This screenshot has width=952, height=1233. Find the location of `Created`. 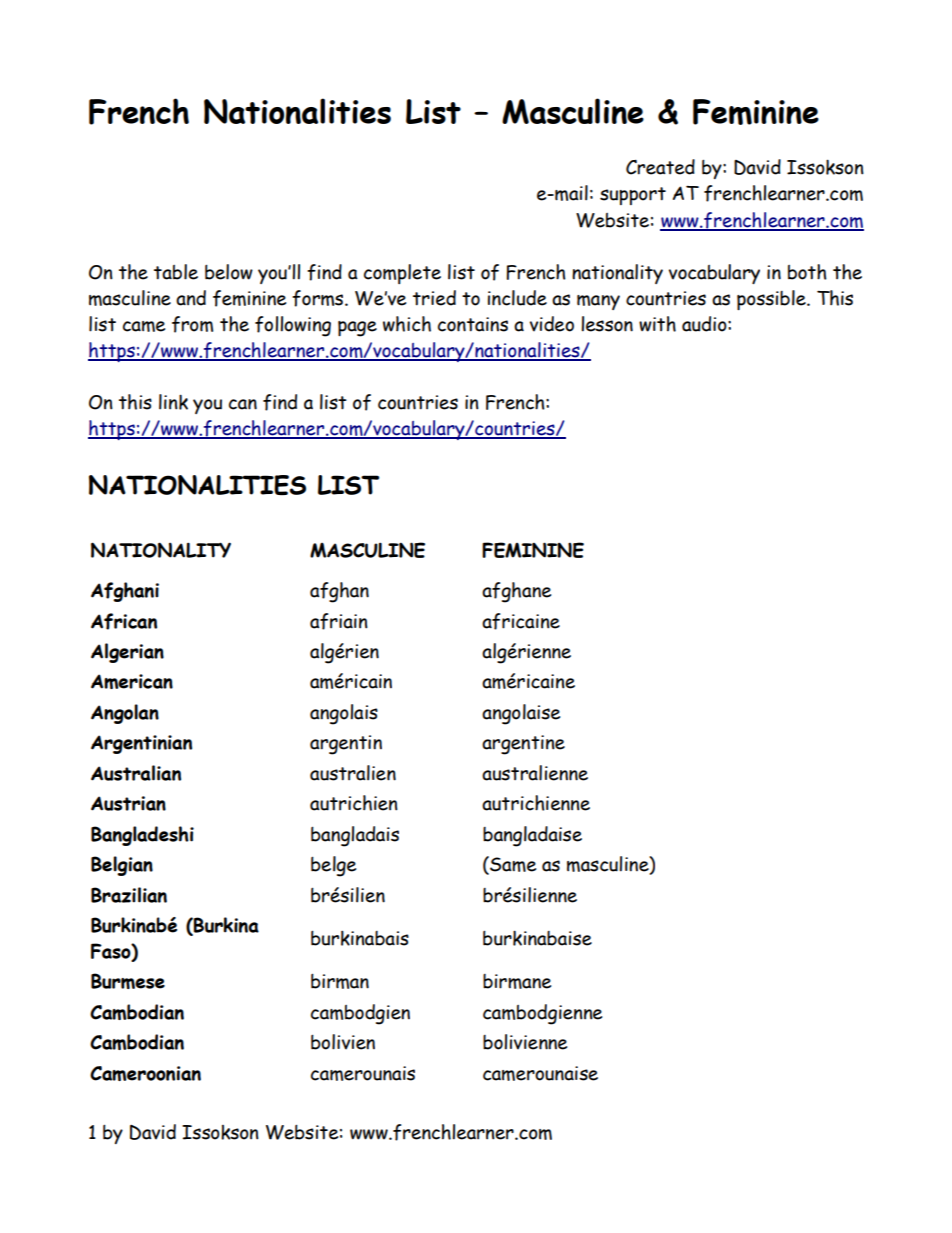

Created is located at coordinates (660, 167).
